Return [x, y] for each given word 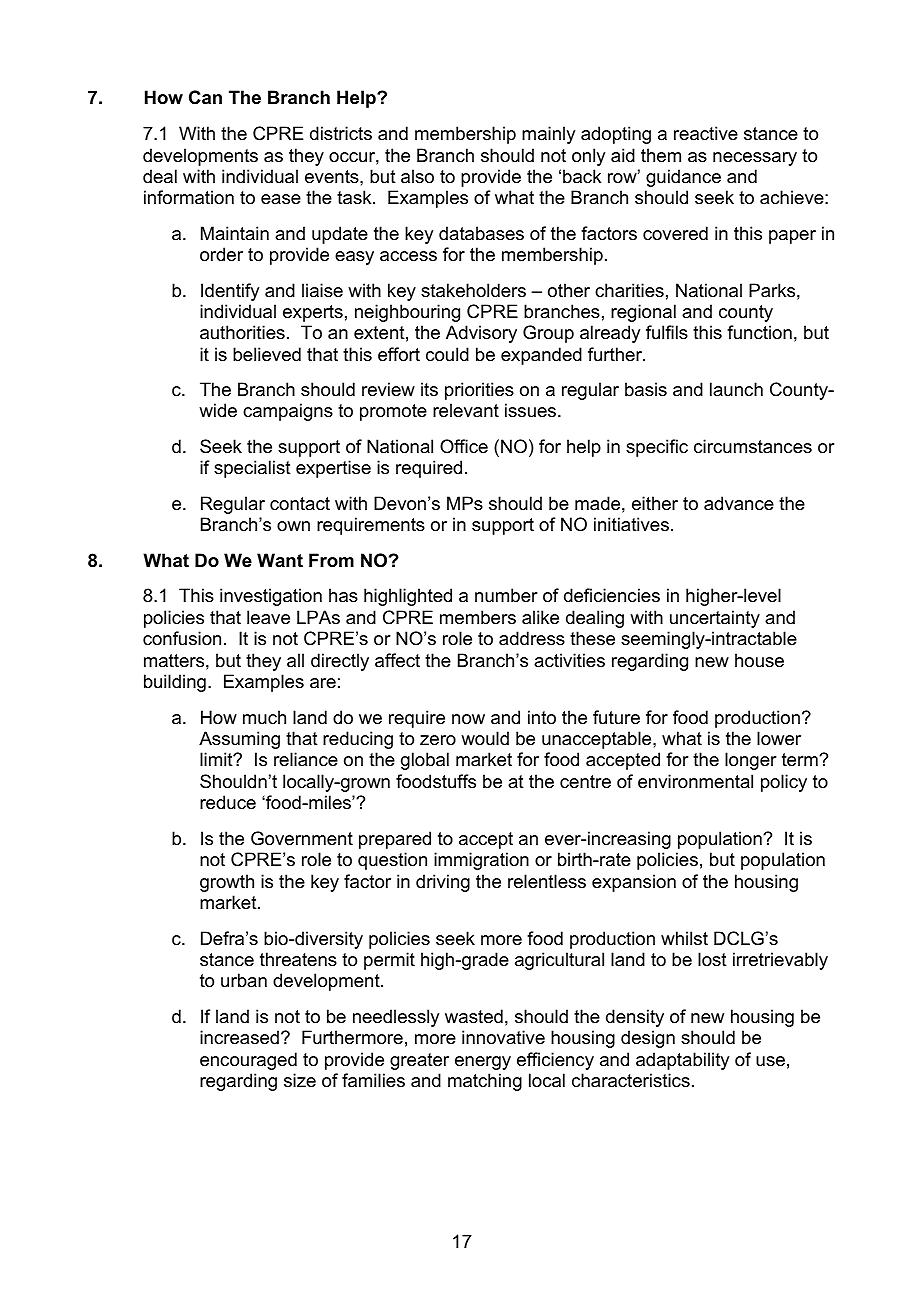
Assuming [239, 740]
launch [736, 389]
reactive [706, 133]
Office [464, 446]
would [485, 738]
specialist [252, 469]
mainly [548, 135]
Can [205, 97]
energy [483, 1063]
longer [751, 761]
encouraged [248, 1061]
